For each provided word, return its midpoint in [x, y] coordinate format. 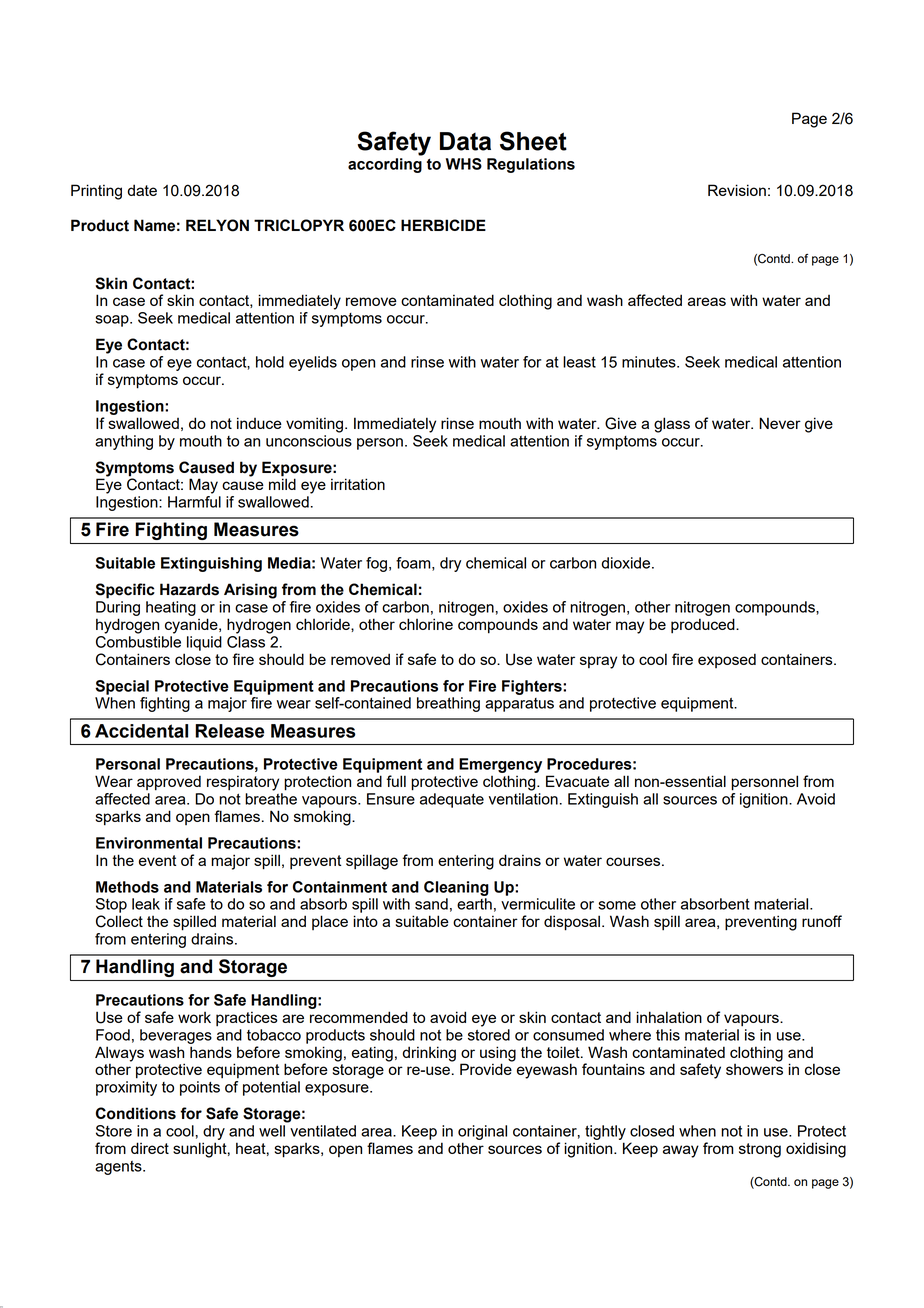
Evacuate [577, 781]
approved [169, 783]
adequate [452, 800]
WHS [464, 164]
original [482, 1132]
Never [780, 423]
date [142, 190]
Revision [737, 190]
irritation [358, 484]
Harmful [194, 502]
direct [150, 1148]
